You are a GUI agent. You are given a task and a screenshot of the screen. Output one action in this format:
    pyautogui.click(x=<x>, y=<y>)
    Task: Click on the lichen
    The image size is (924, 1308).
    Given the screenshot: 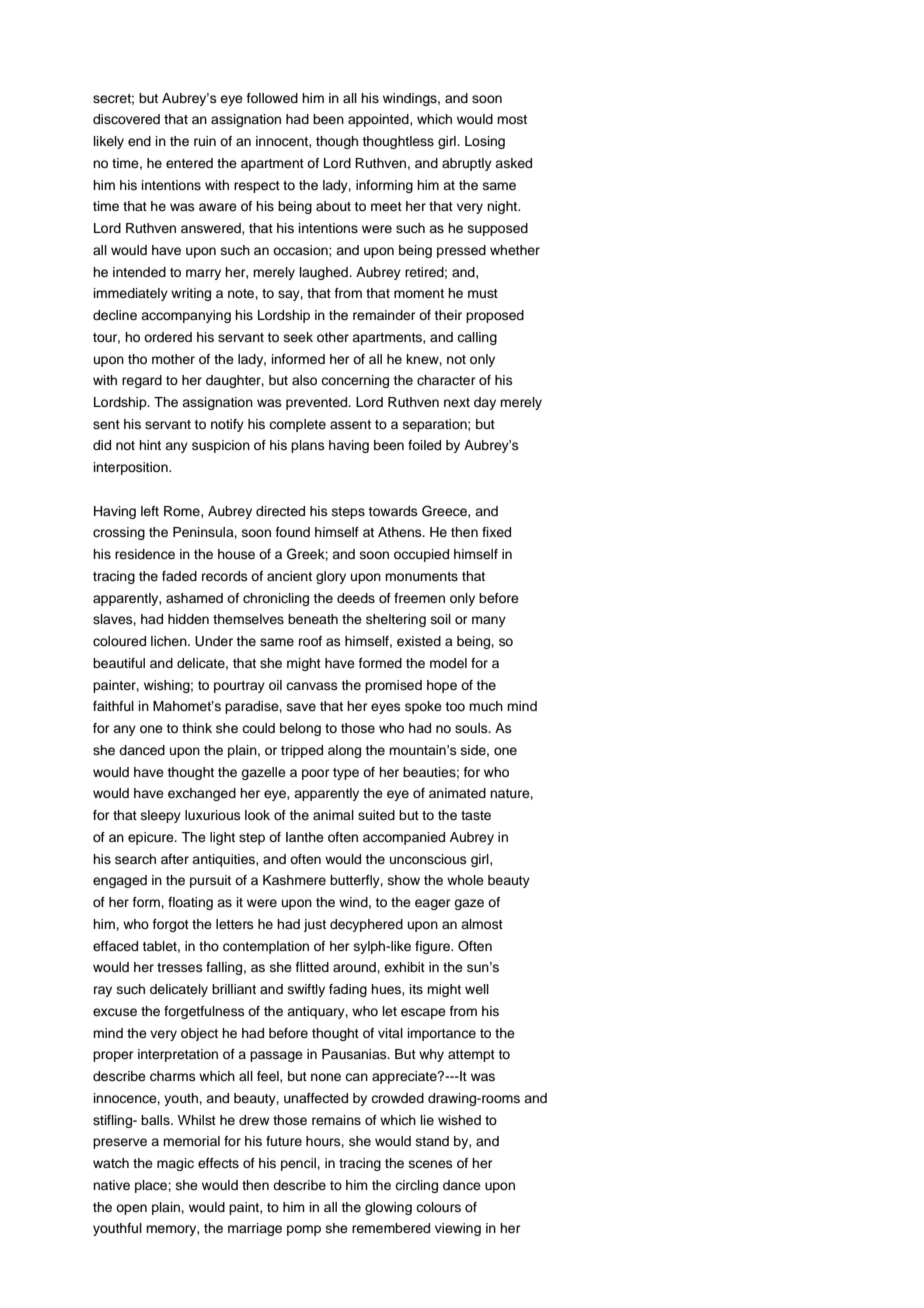 What is the action you would take?
    pyautogui.click(x=170, y=641)
